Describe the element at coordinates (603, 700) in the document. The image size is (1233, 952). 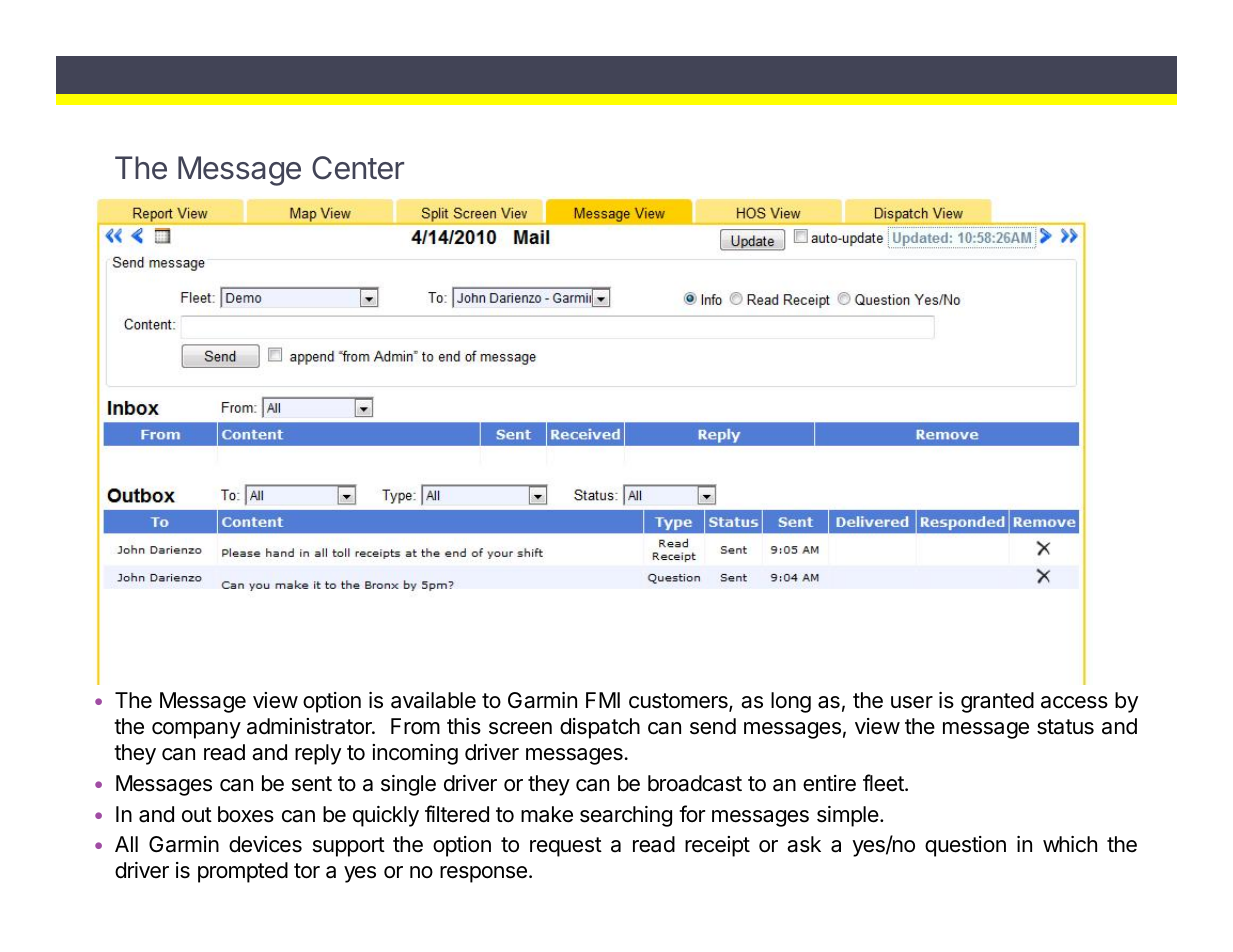
I see `FMI` at that location.
